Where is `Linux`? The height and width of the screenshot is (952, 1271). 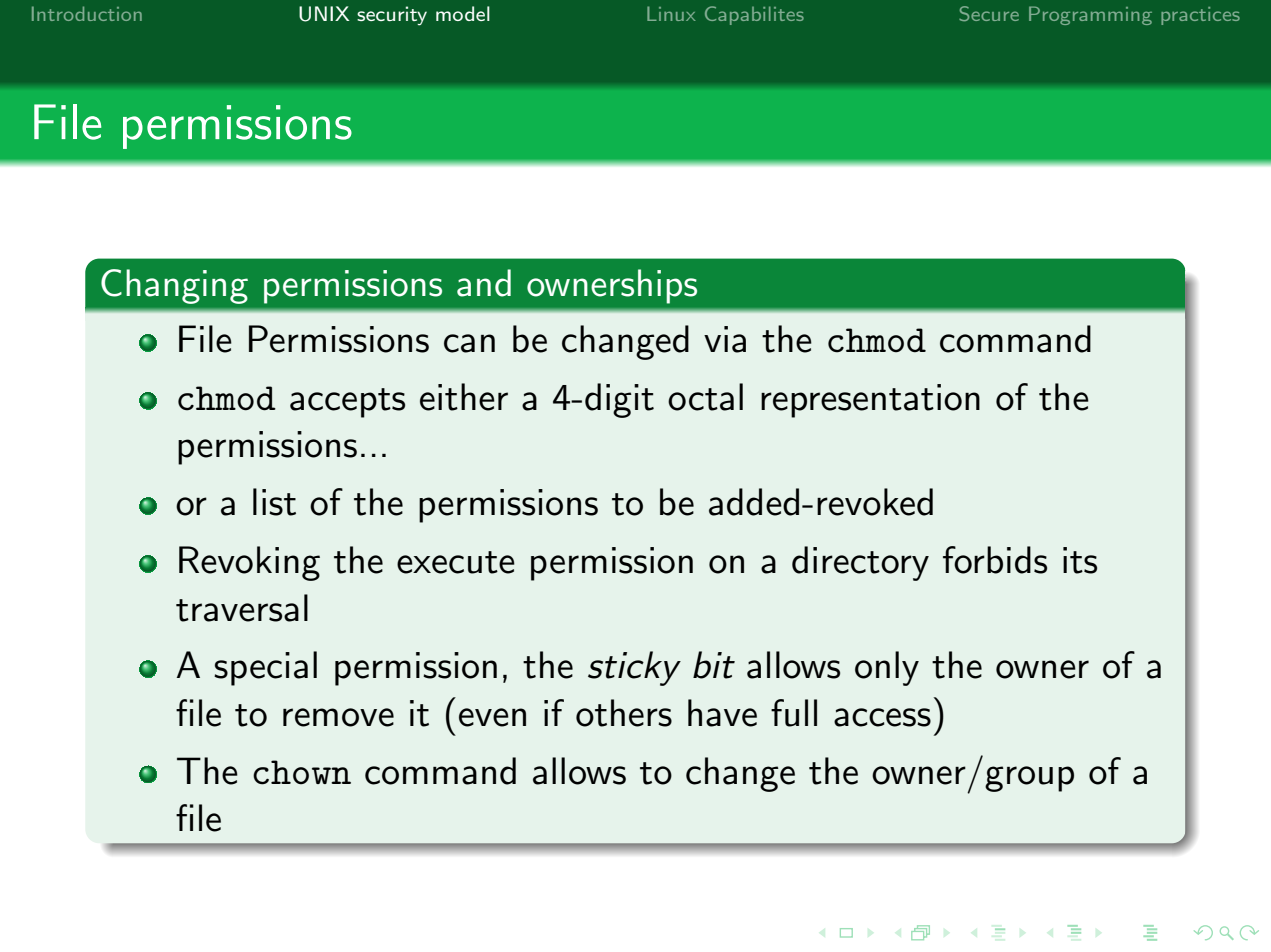
Linux is located at coordinates (671, 13).
